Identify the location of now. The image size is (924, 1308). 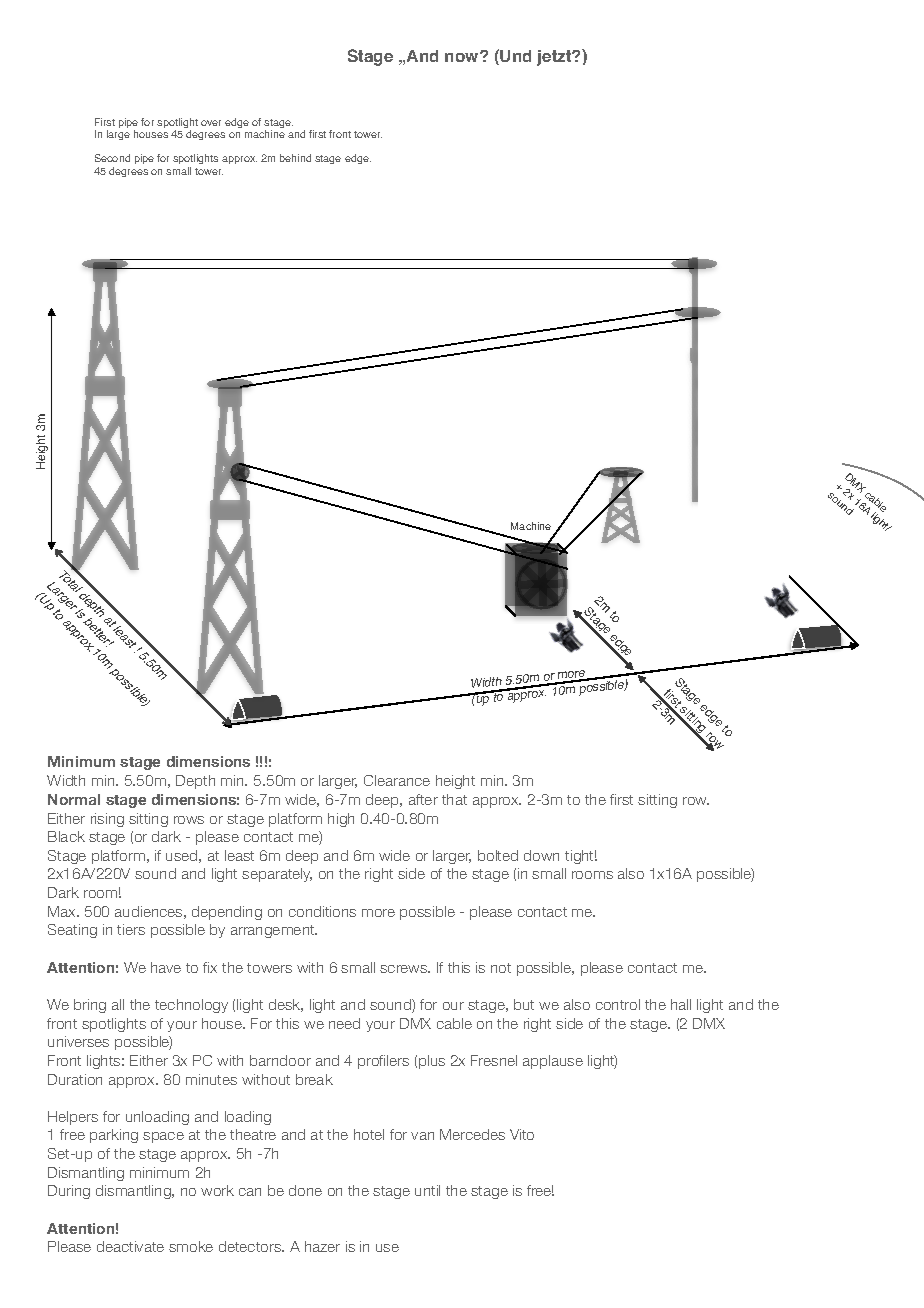
(463, 57).
